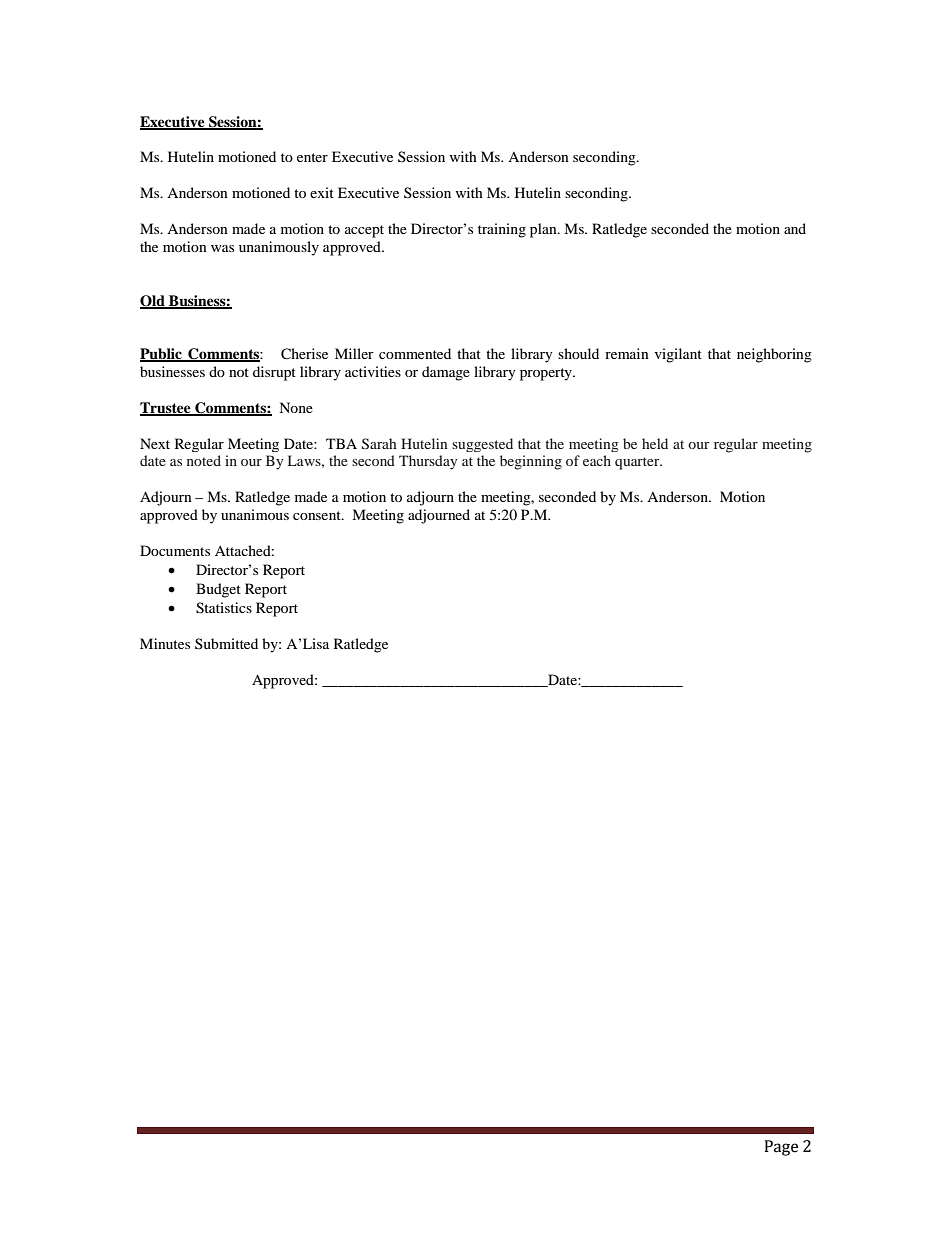 This document has width=952, height=1233. Describe the element at coordinates (544, 230) in the document. I see `plan` at that location.
